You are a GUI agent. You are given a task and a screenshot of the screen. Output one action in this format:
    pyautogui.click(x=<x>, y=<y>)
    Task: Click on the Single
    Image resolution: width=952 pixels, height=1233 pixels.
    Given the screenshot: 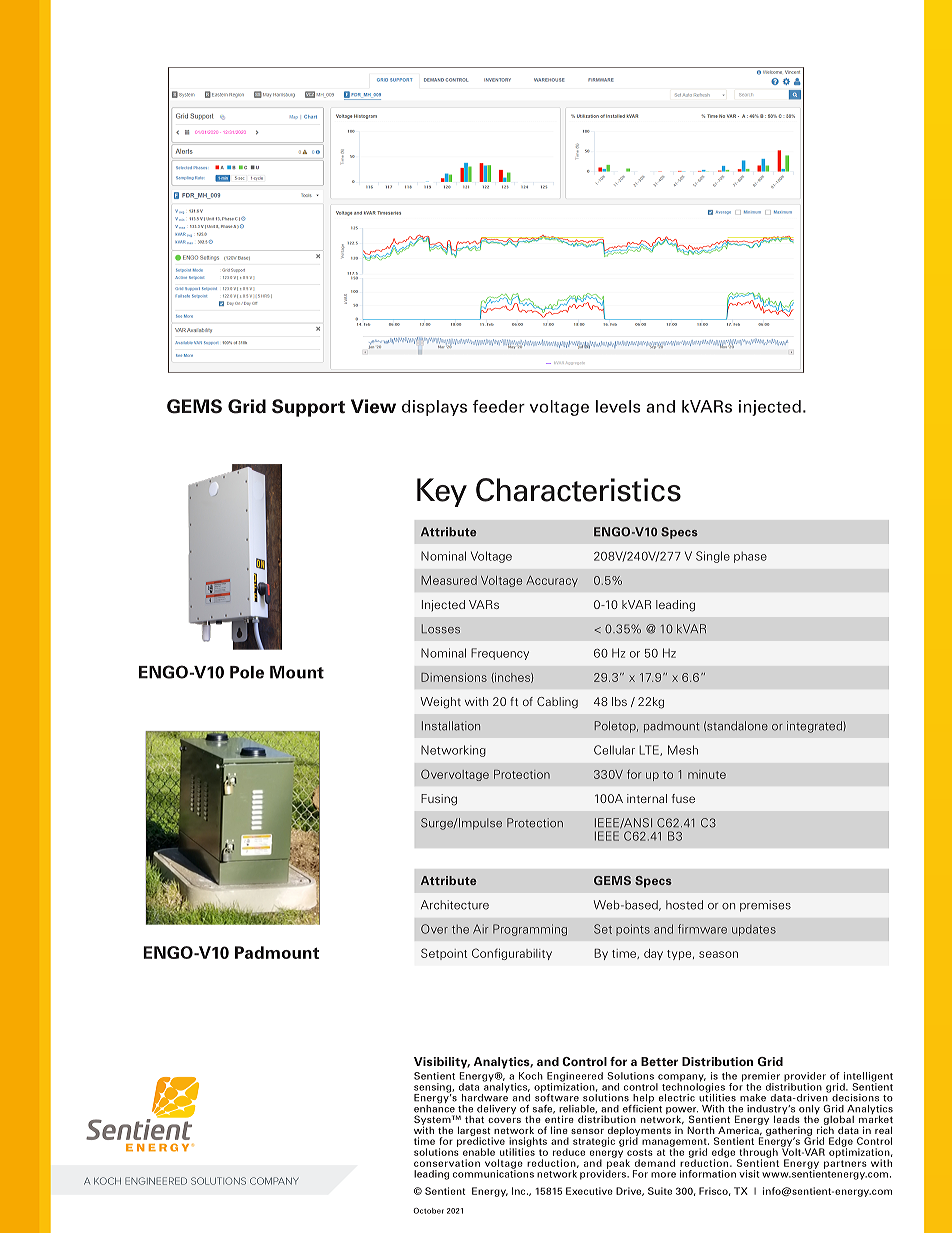 What is the action you would take?
    pyautogui.click(x=713, y=557)
